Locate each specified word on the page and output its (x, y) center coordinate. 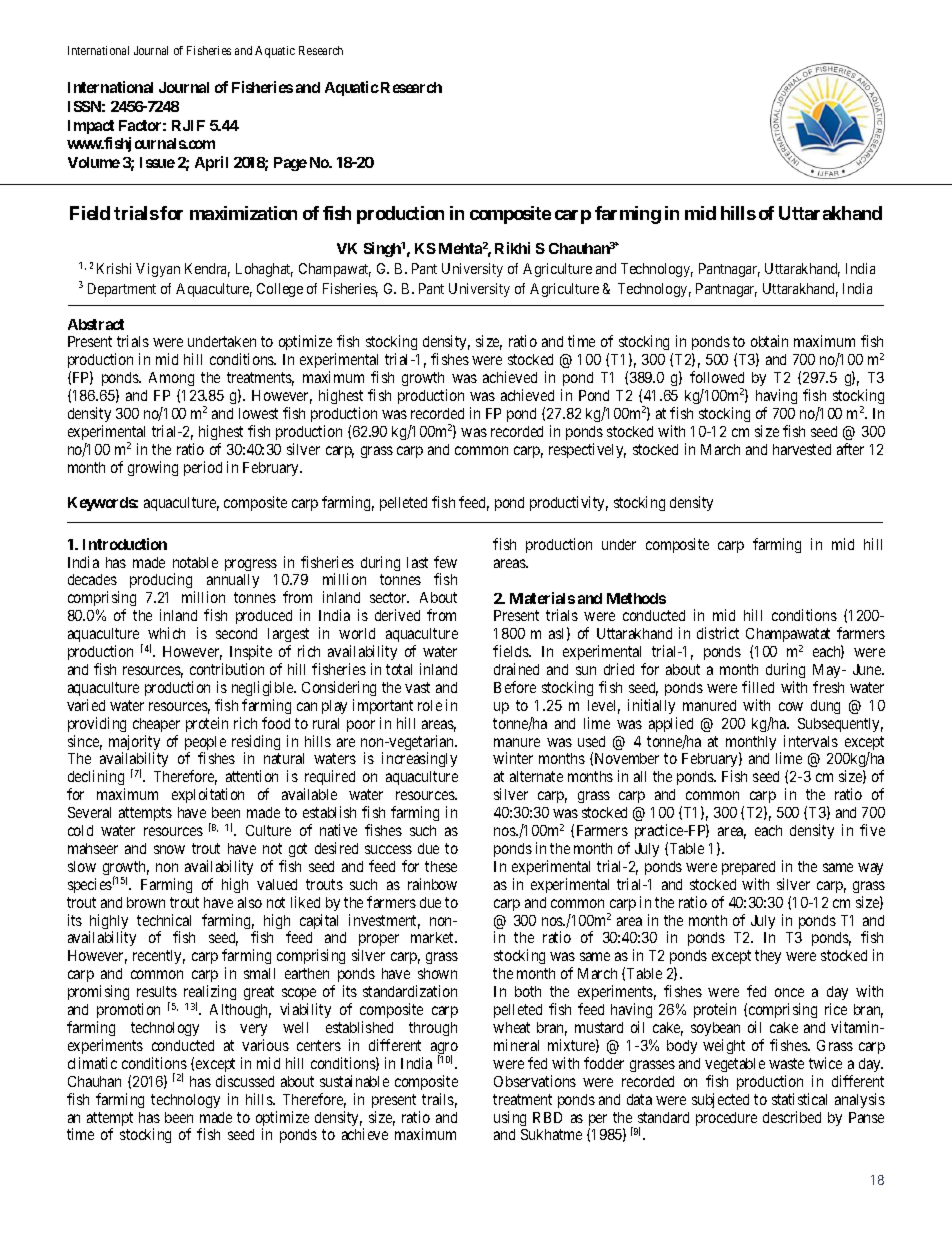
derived (397, 615)
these (441, 866)
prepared (748, 868)
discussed (245, 1081)
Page (290, 164)
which (166, 633)
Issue (157, 162)
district (718, 633)
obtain (769, 341)
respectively (587, 450)
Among (171, 379)
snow (169, 849)
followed (717, 377)
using (510, 1118)
